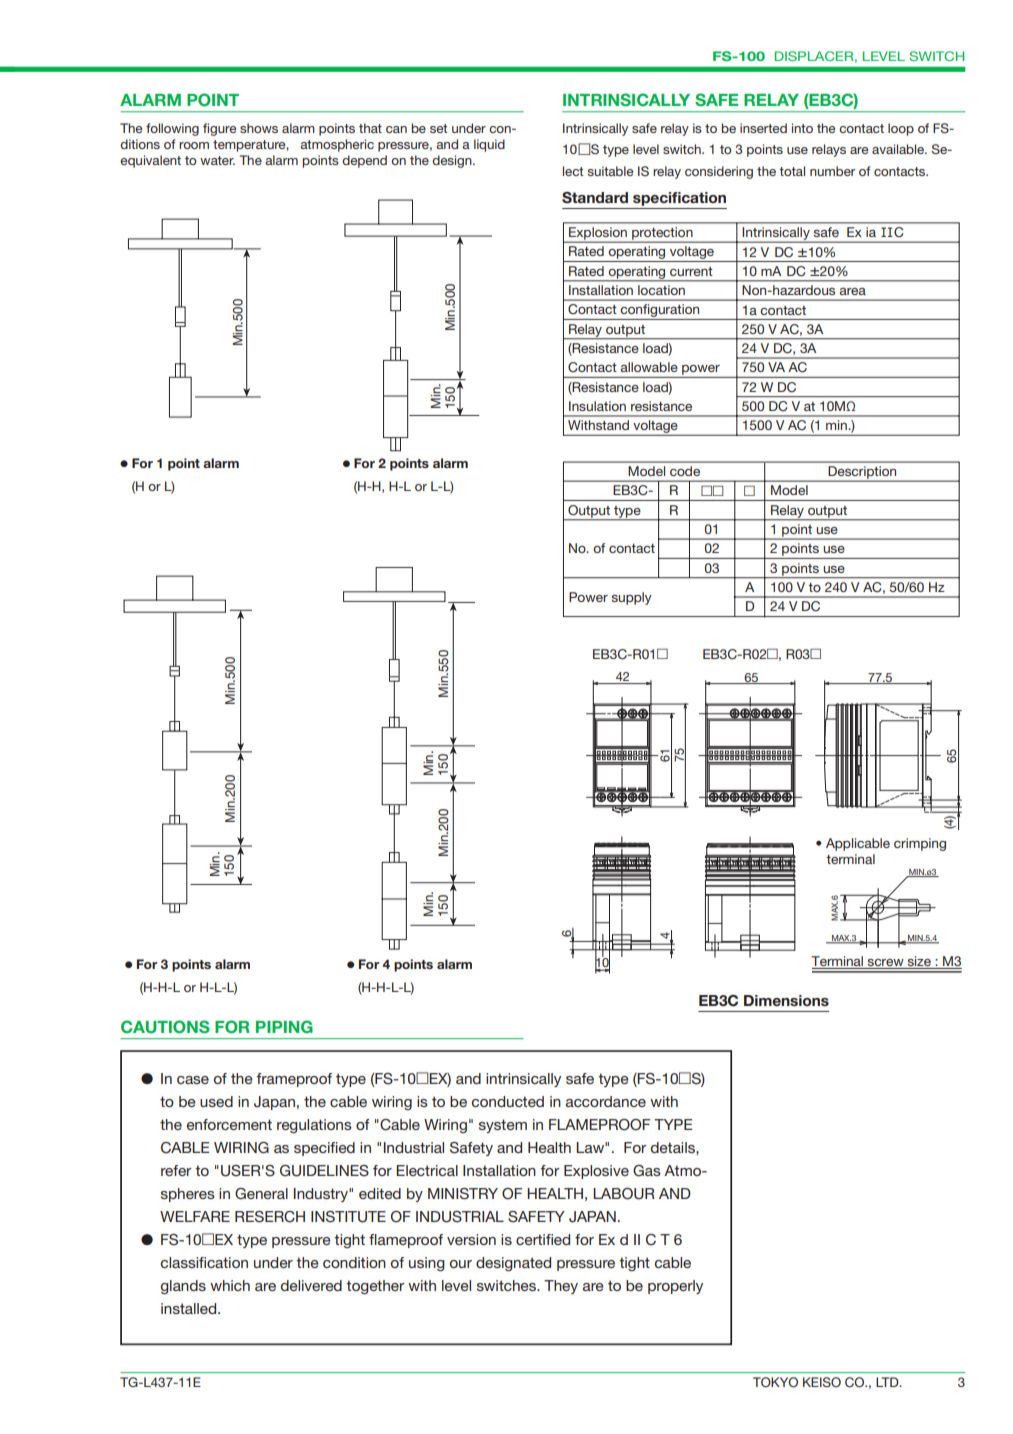  I want to click on liquid, so click(489, 145).
